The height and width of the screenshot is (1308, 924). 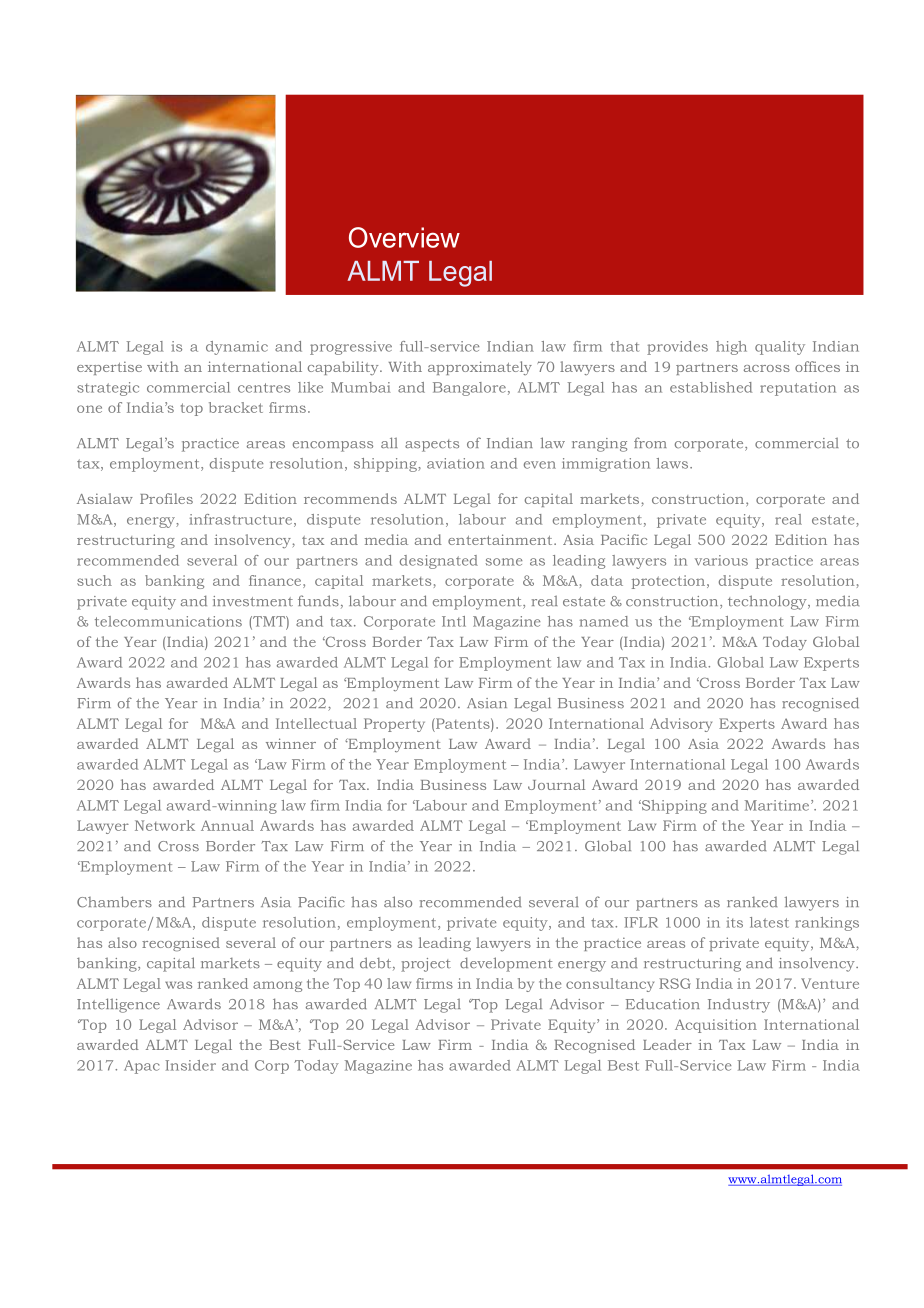 What do you see at coordinates (237, 348) in the screenshot?
I see `dynamic` at bounding box center [237, 348].
